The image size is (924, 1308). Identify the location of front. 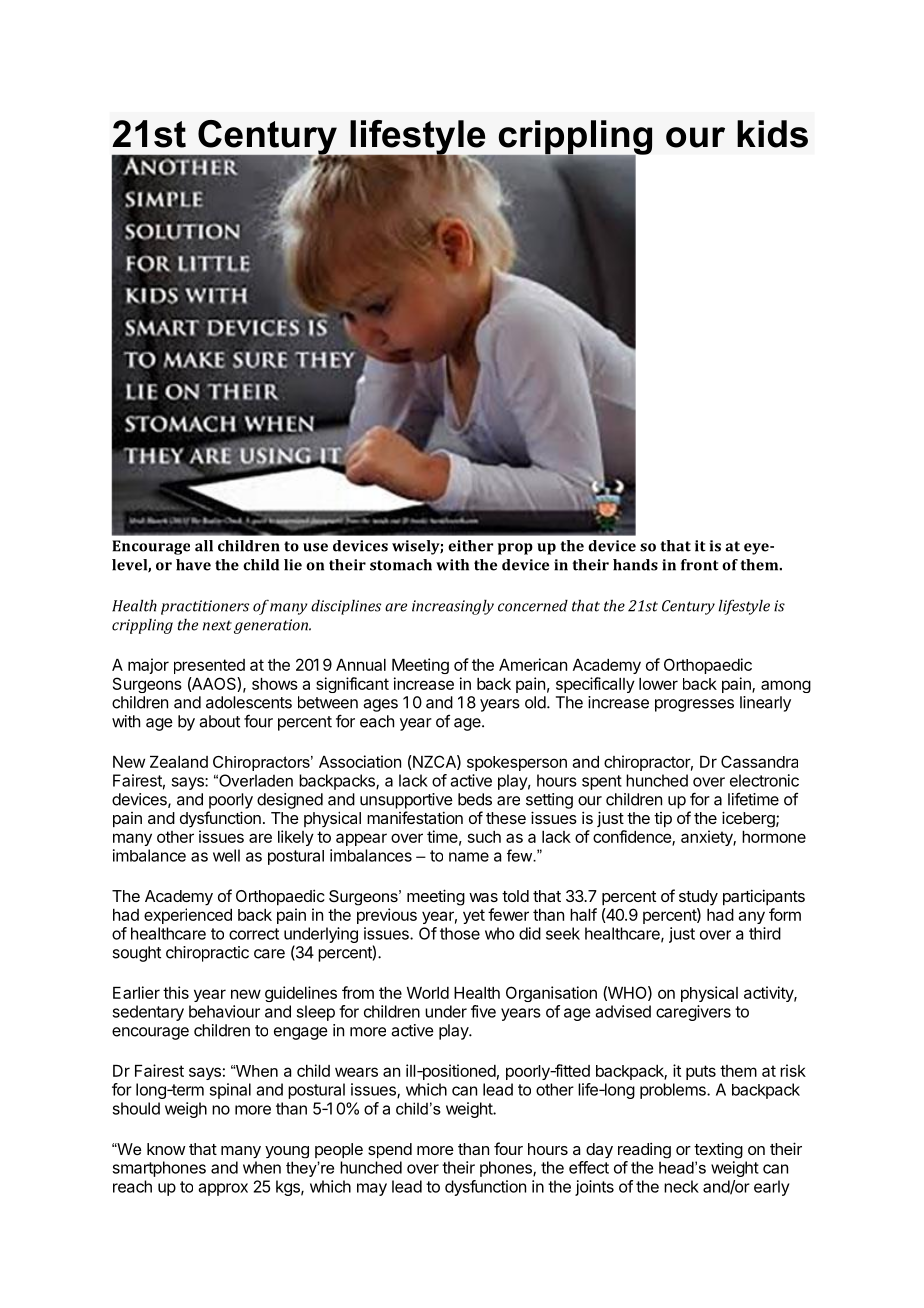
(700, 565).
